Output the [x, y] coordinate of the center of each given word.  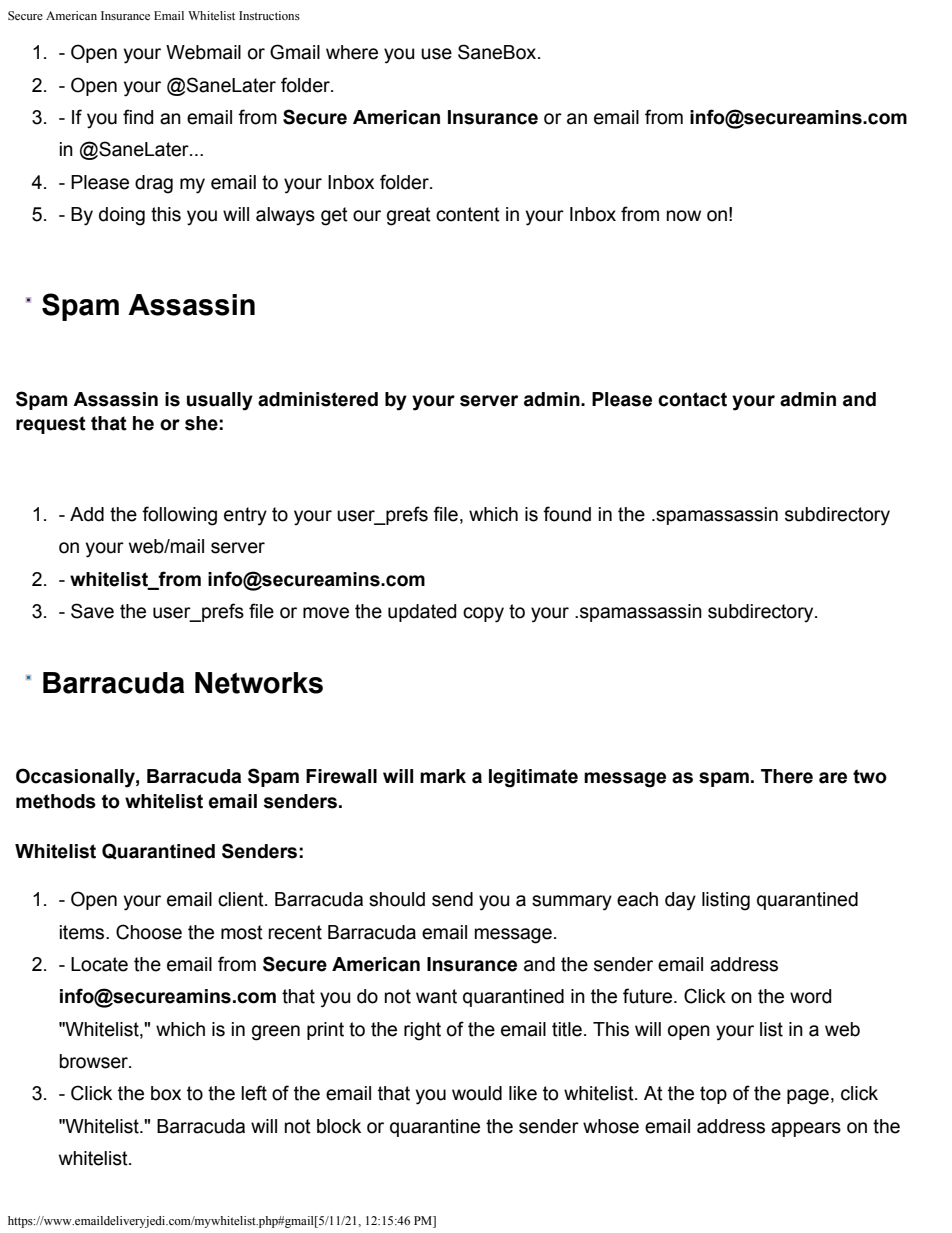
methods [56, 801]
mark [443, 776]
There [787, 776]
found [567, 514]
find [138, 117]
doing [122, 216]
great [409, 216]
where [352, 52]
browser [94, 1061]
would [477, 1093]
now [684, 216]
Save [92, 611]
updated [422, 613]
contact [692, 399]
